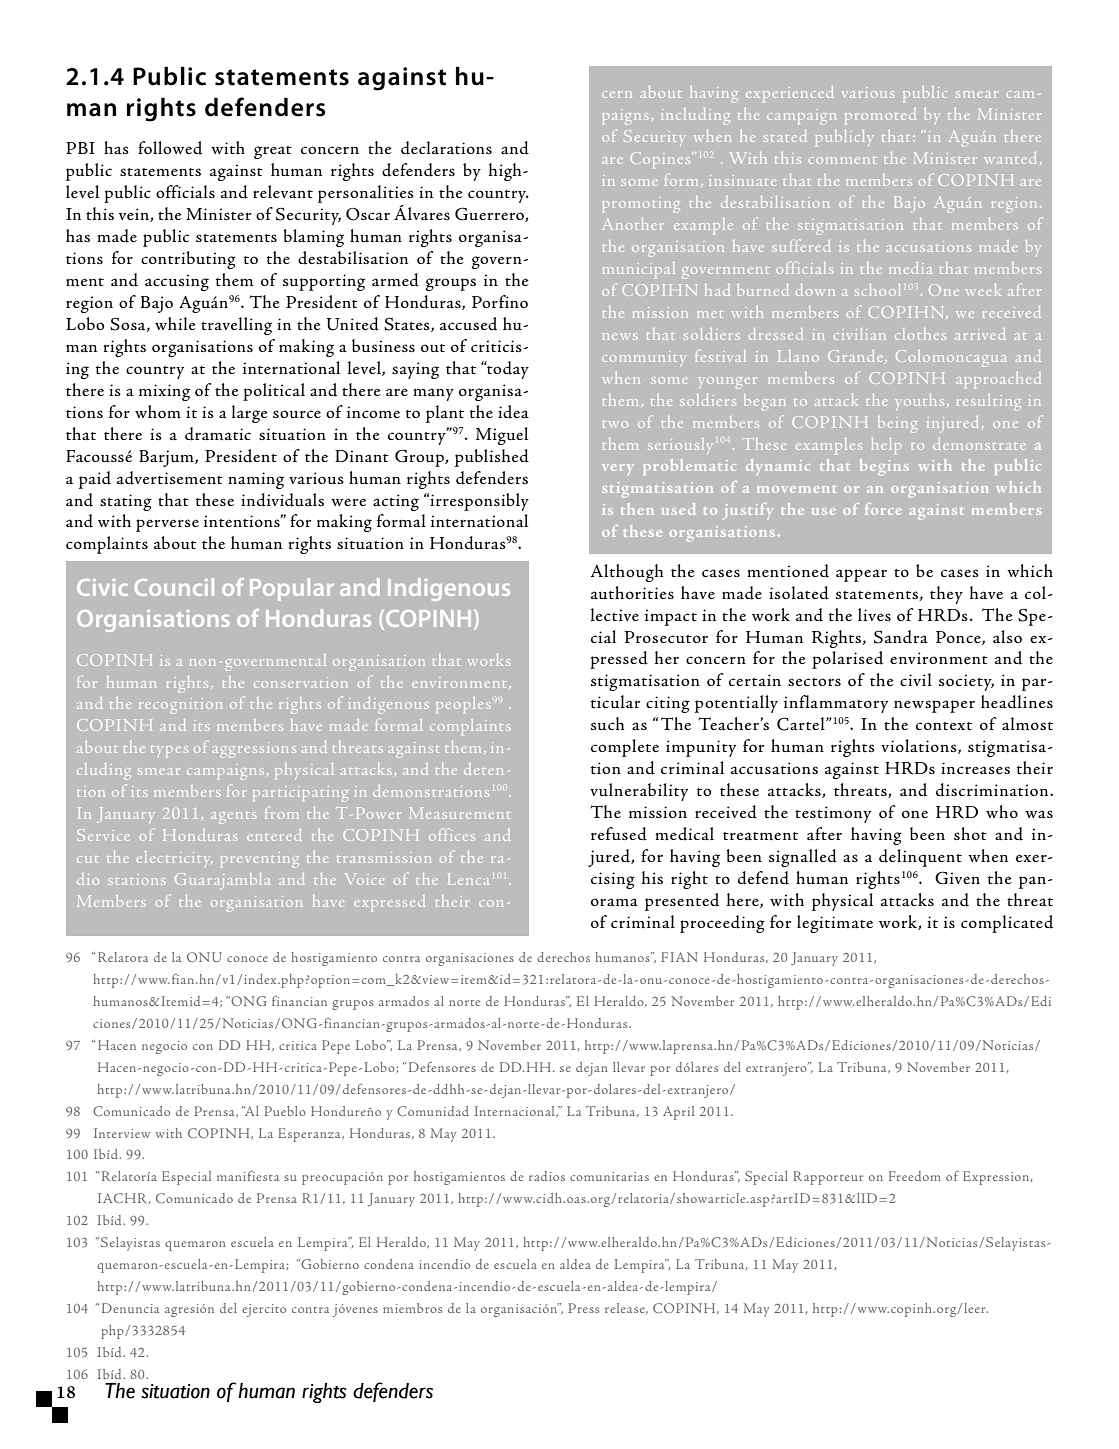 The height and width of the screenshot is (1449, 1119). I want to click on electricity, so click(174, 858).
